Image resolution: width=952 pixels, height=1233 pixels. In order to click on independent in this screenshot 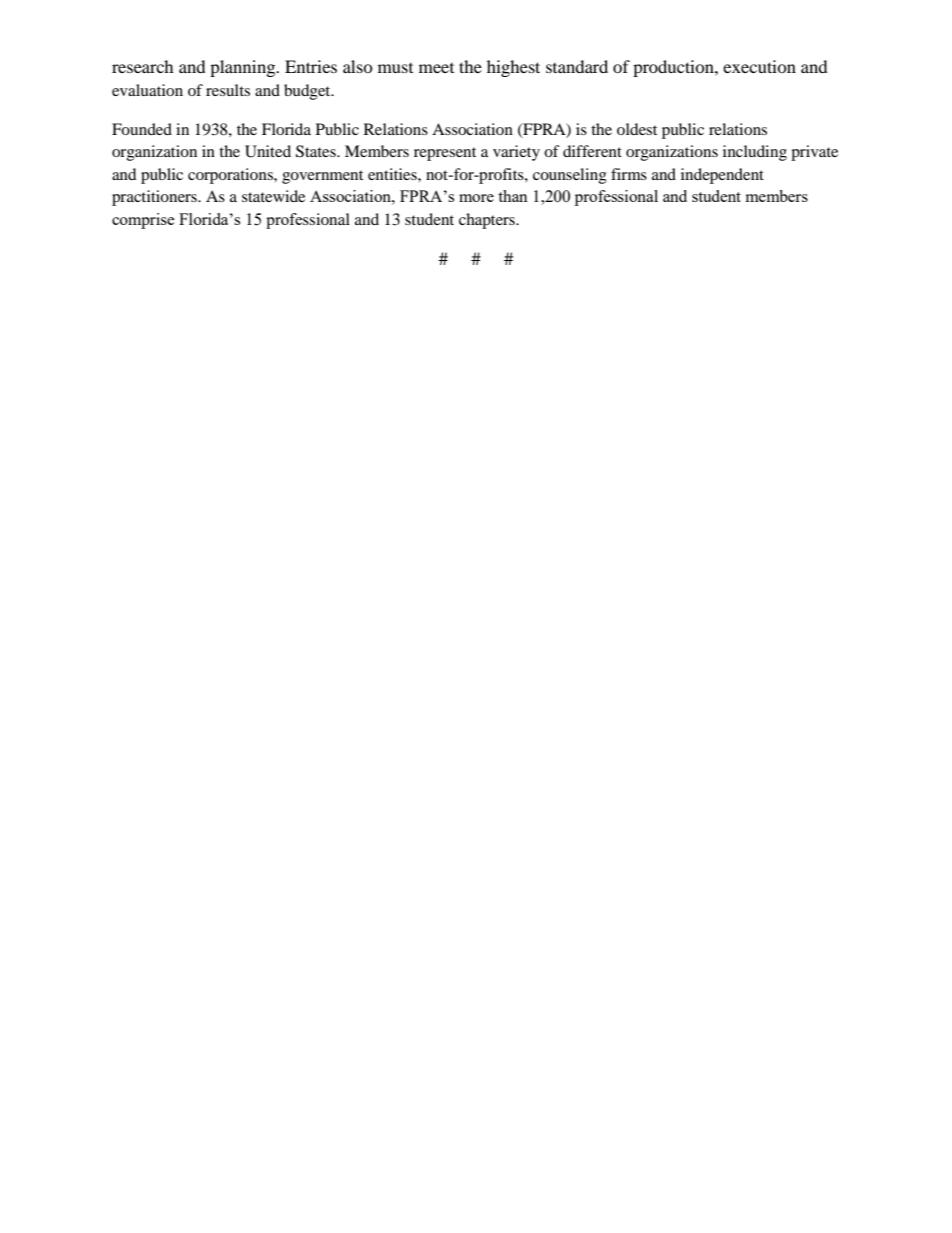, I will do `click(722, 176)`.
